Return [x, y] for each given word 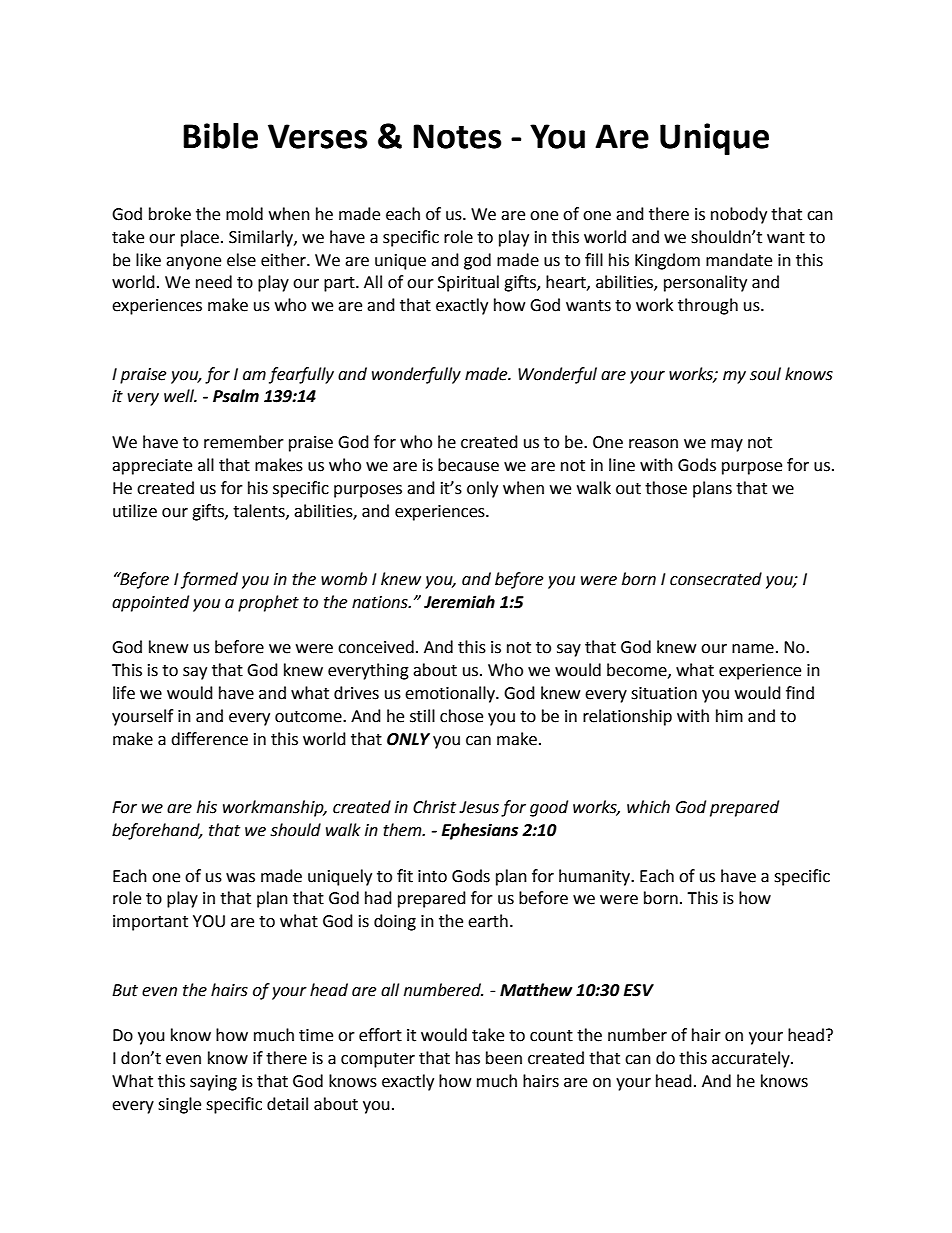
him [729, 715]
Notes [457, 136]
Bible [220, 136]
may [727, 445]
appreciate [152, 467]
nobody [739, 215]
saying [213, 1083]
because [468, 465]
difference [209, 739]
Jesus [479, 807]
